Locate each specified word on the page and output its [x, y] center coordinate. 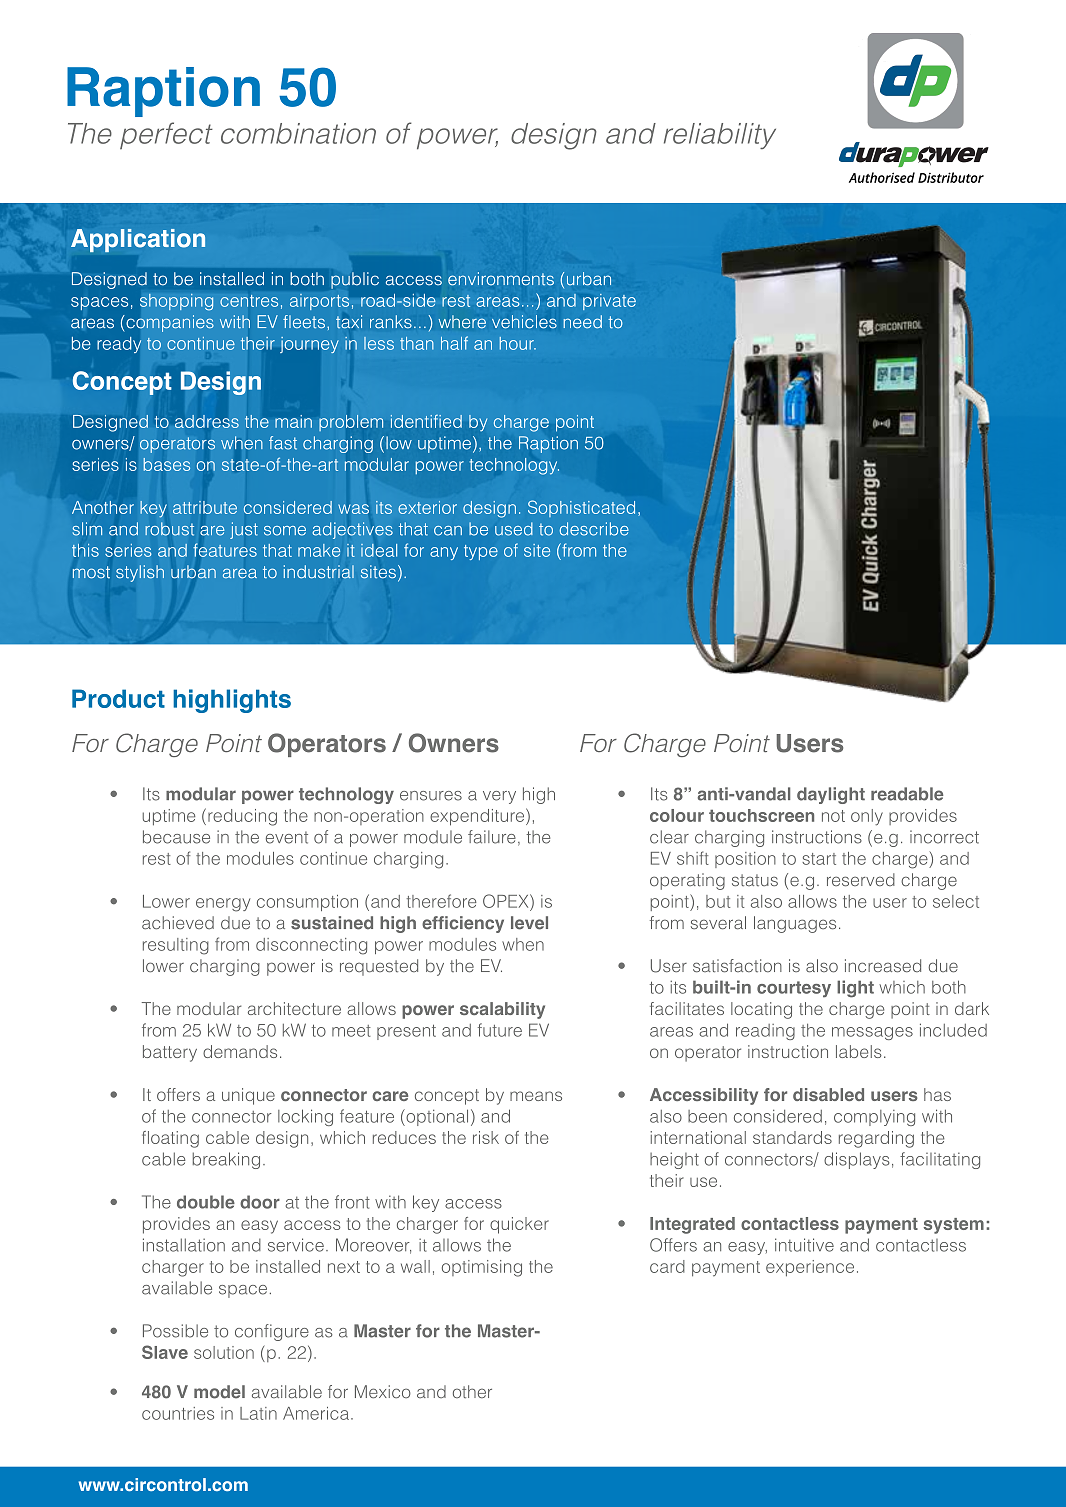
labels [859, 1051]
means [536, 1096]
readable [907, 794]
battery [170, 1053]
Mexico [383, 1392]
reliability [720, 136]
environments [501, 279]
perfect [166, 135]
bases [167, 464]
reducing [242, 817]
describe [594, 529]
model [219, 1392]
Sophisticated [581, 508]
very [499, 797]
